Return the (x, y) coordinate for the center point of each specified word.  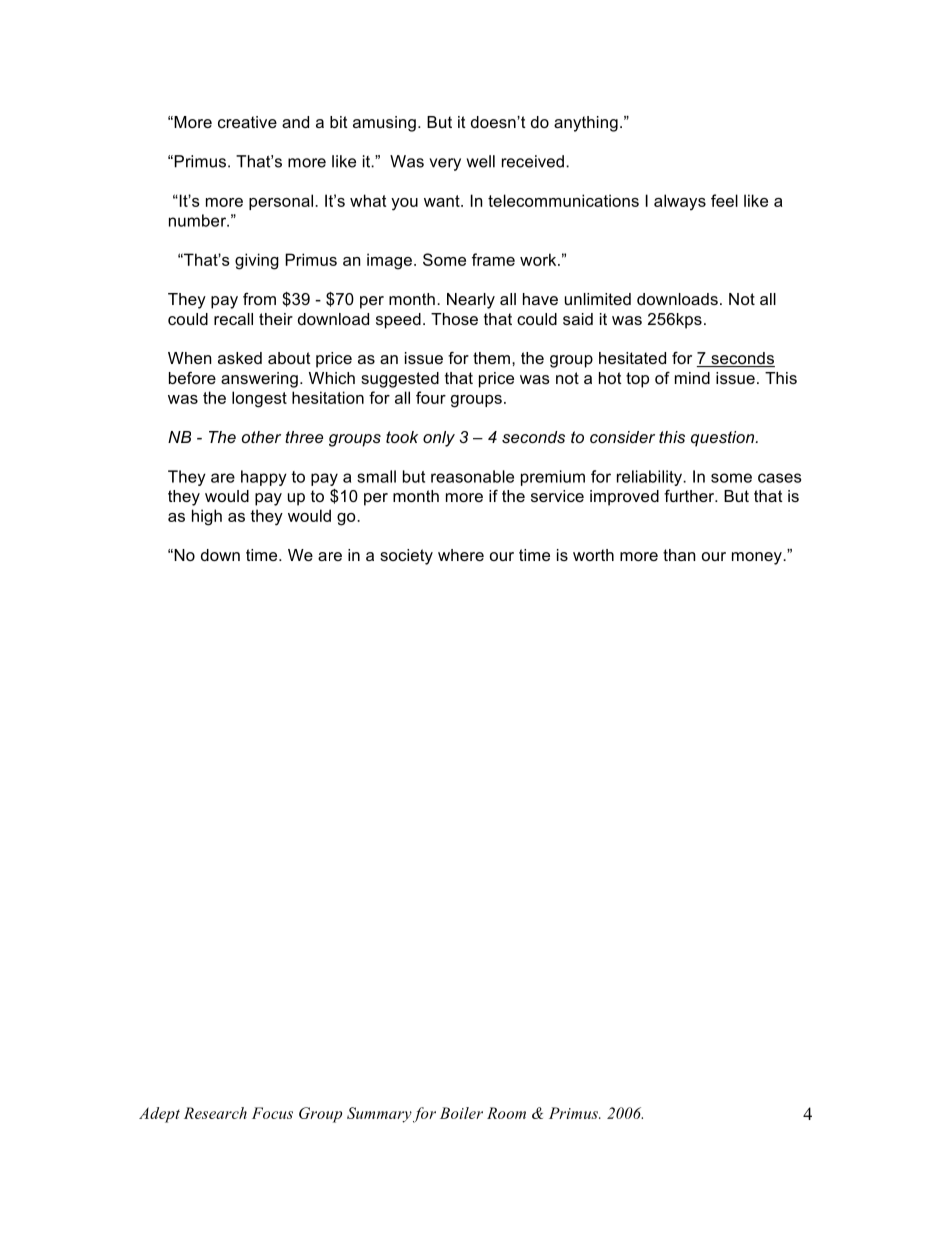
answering (259, 380)
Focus (272, 1113)
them (491, 358)
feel (724, 200)
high (207, 517)
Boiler (461, 1113)
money (758, 558)
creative (247, 122)
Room (506, 1113)
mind (692, 378)
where (461, 555)
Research (215, 1113)
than (679, 555)
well (481, 161)
